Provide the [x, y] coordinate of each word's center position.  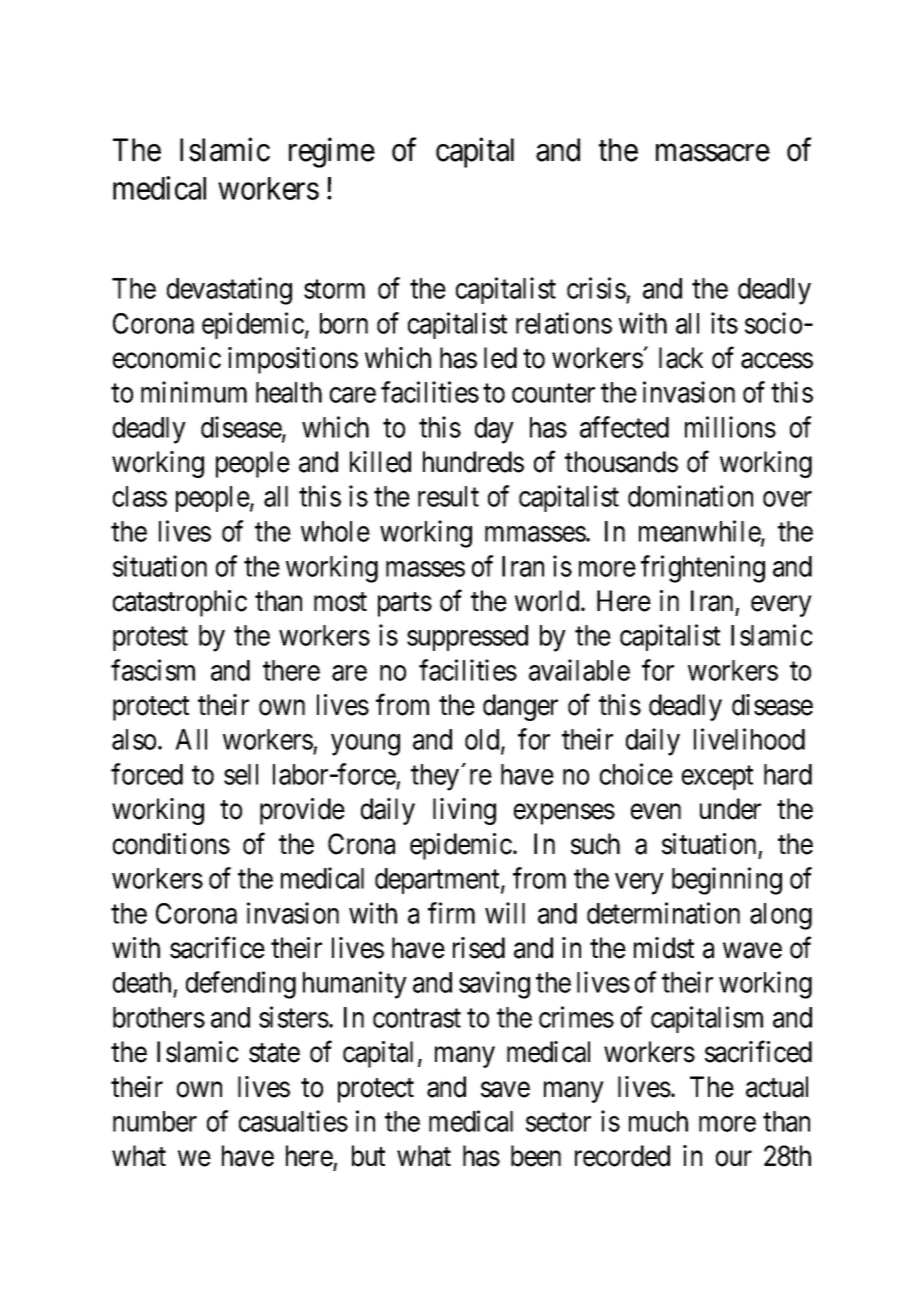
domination [690, 496]
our [734, 1159]
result [448, 496]
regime [332, 153]
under [730, 809]
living [464, 811]
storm [334, 289]
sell [241, 774]
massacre [713, 153]
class [140, 496]
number [155, 1121]
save [505, 1090]
